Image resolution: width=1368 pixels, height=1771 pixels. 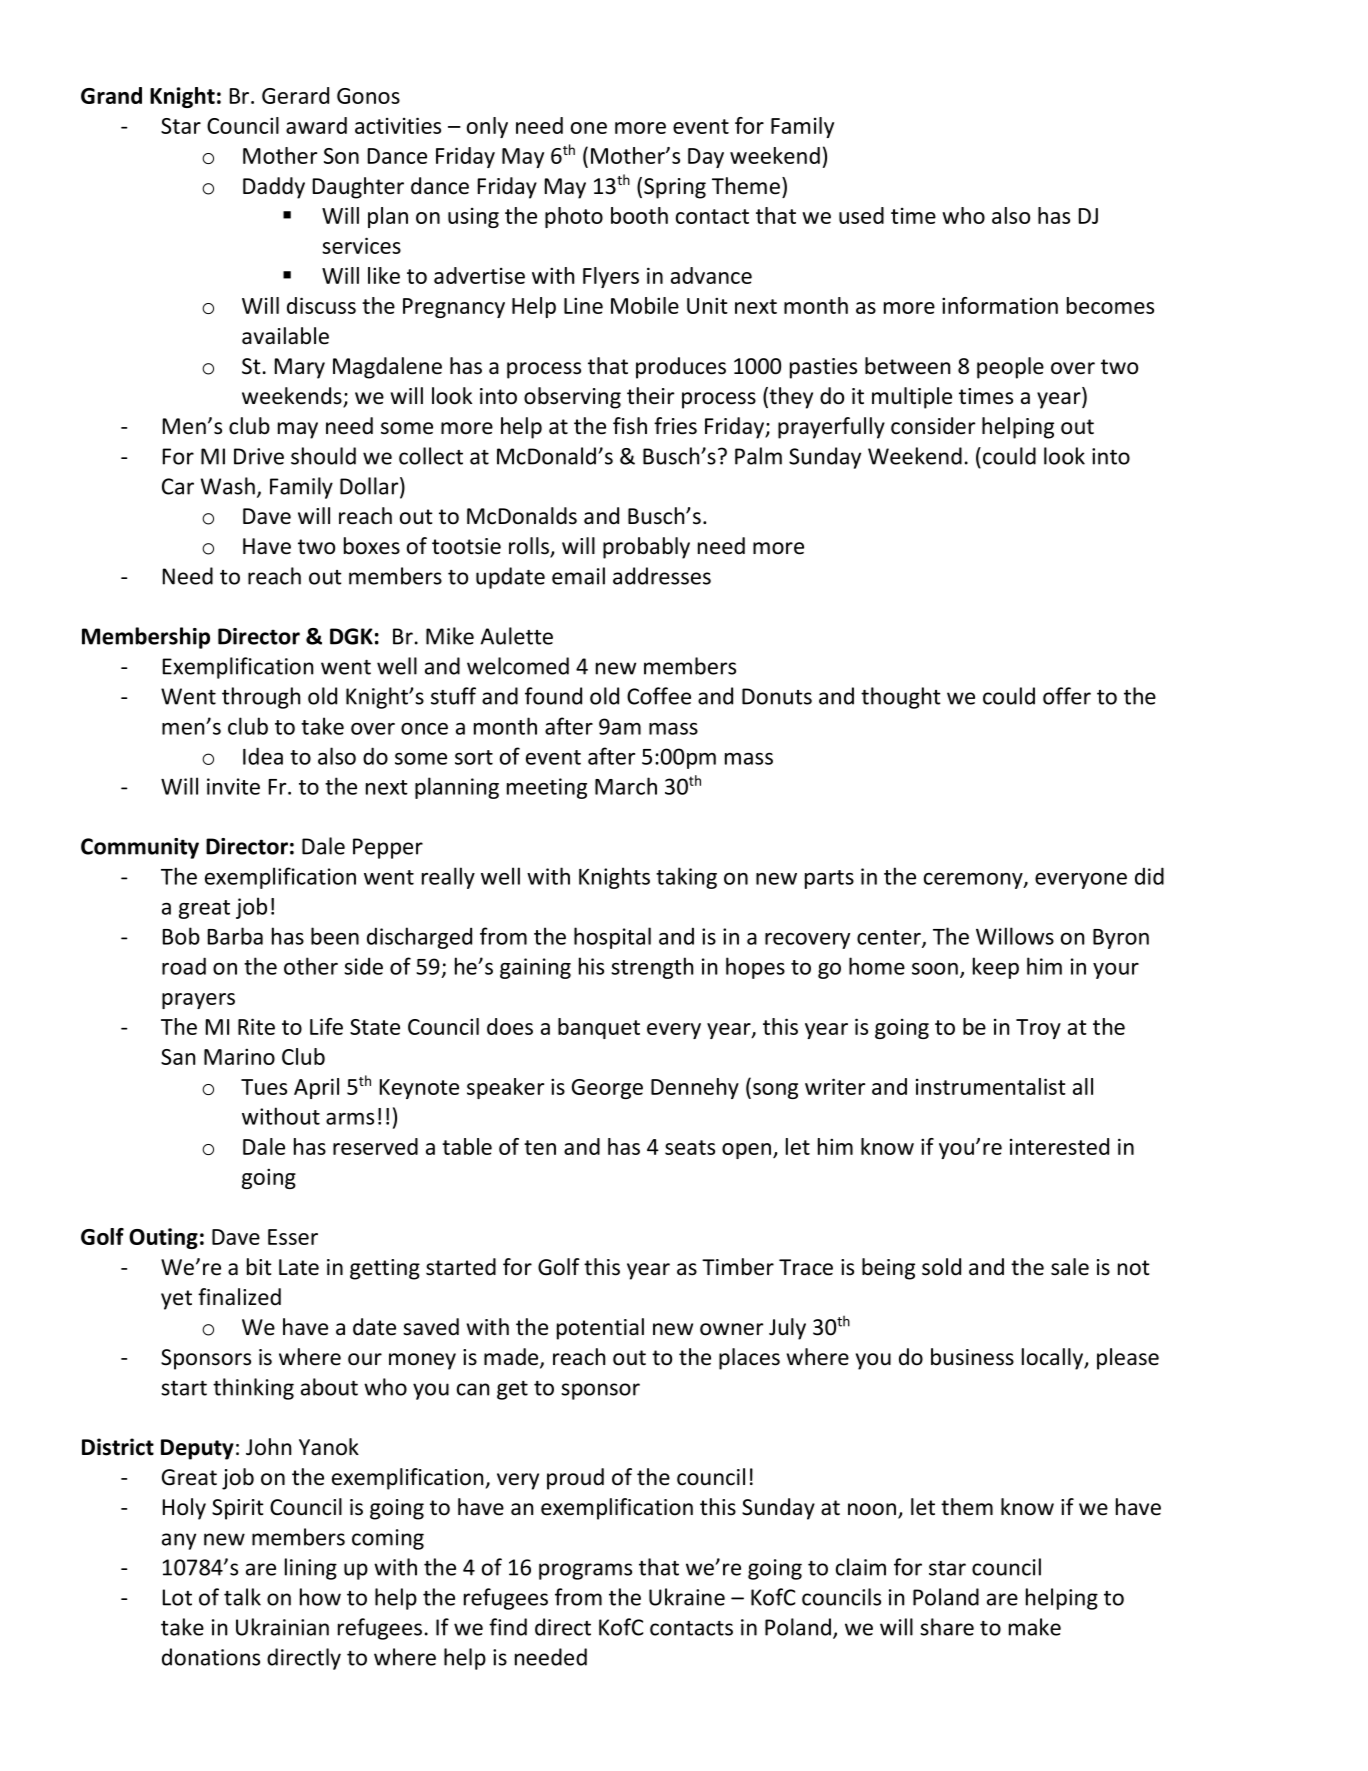 What do you see at coordinates (662, 576) in the screenshot?
I see `addresses` at bounding box center [662, 576].
